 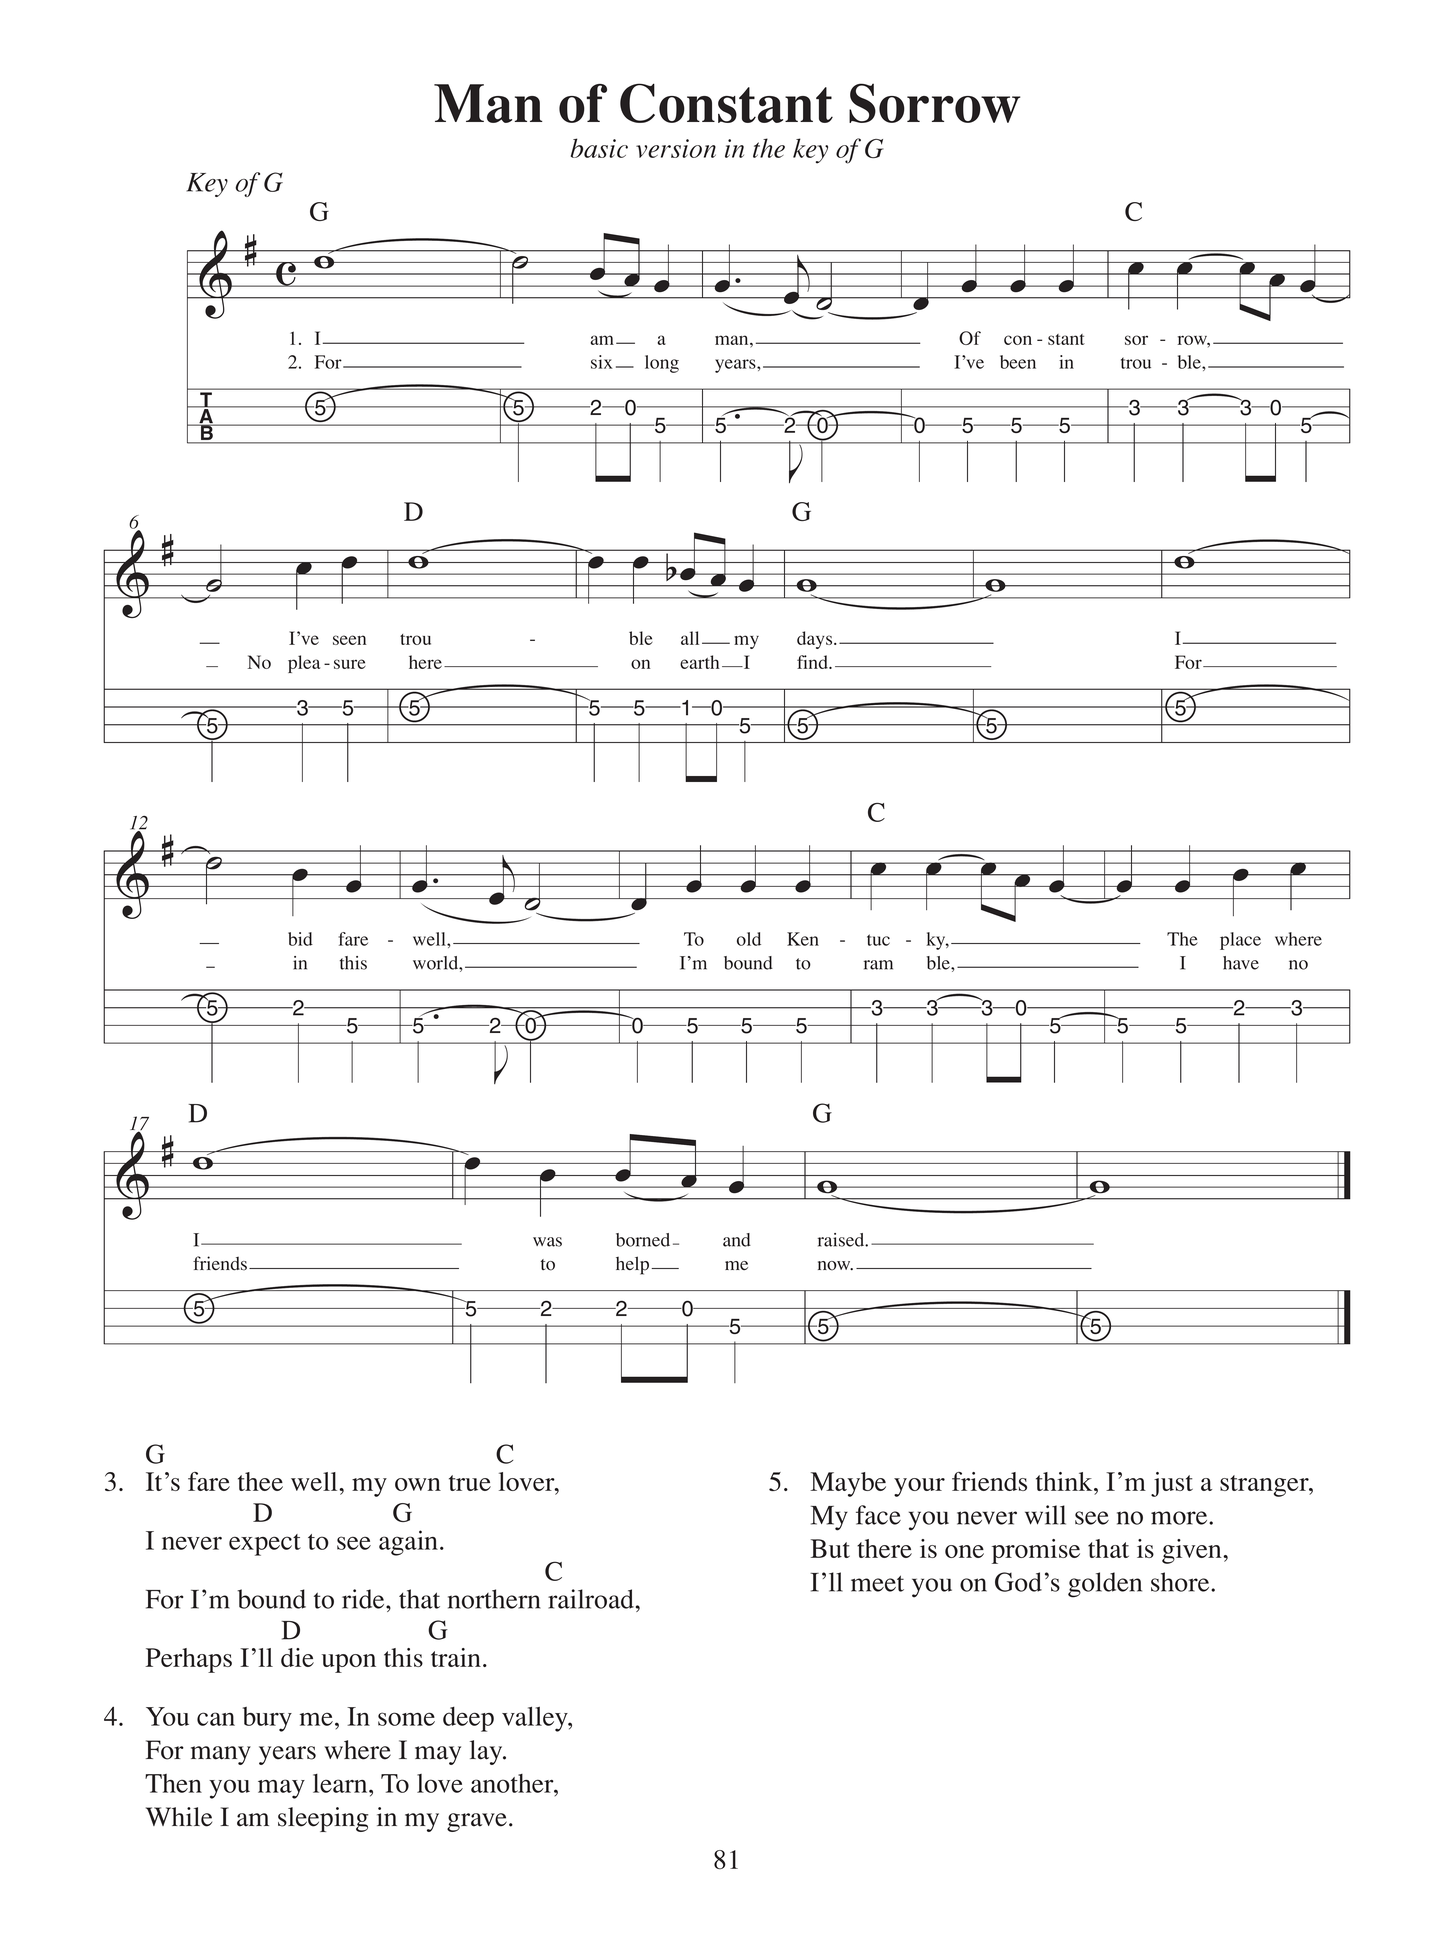 What do you see at coordinates (676, 148) in the screenshot?
I see `version` at bounding box center [676, 148].
